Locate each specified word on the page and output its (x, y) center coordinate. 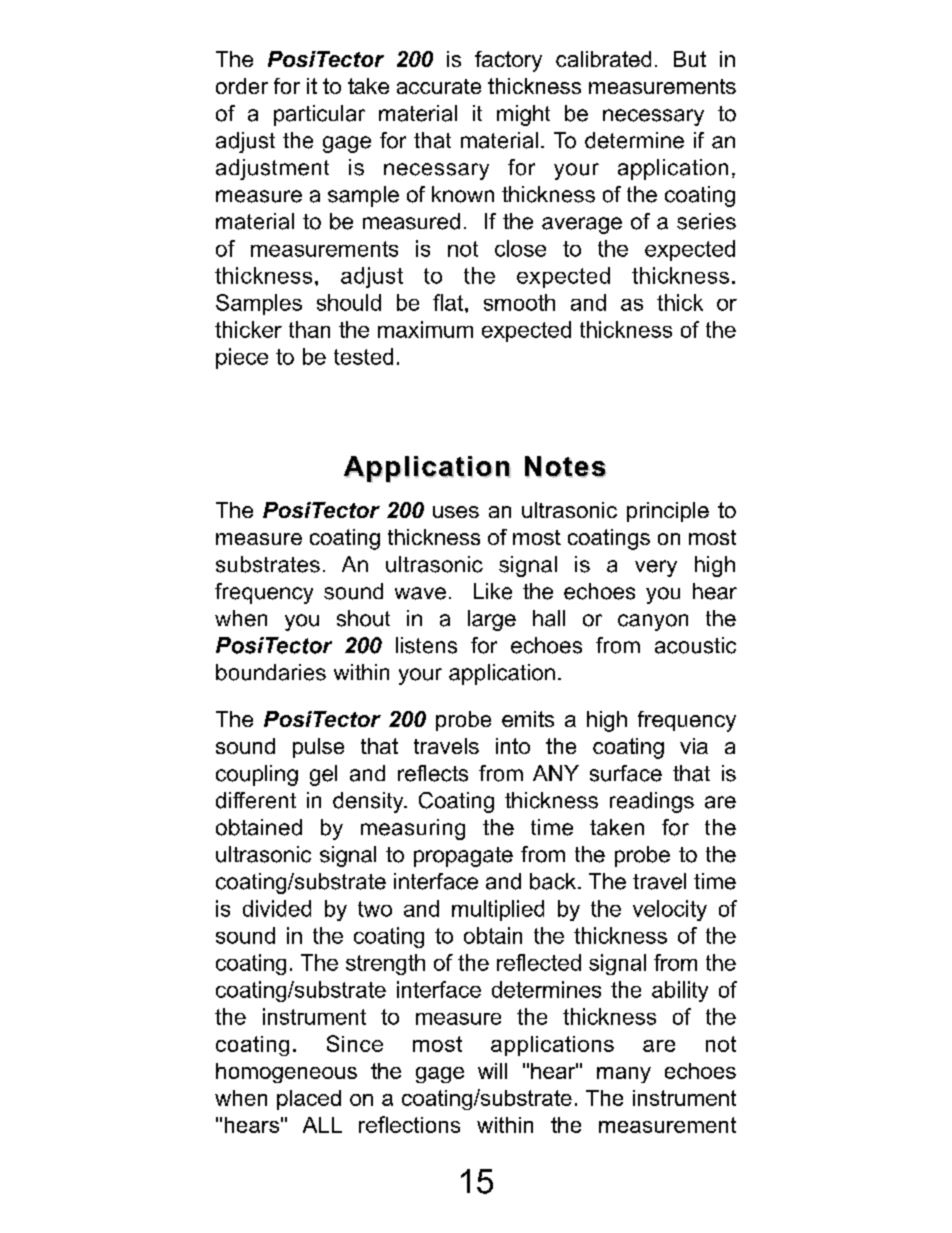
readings (652, 802)
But (690, 59)
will (492, 1071)
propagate (463, 857)
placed (309, 1100)
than (309, 329)
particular (319, 115)
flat (449, 302)
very (656, 568)
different (256, 800)
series (706, 221)
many (624, 1075)
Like (493, 591)
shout (363, 618)
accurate (439, 86)
